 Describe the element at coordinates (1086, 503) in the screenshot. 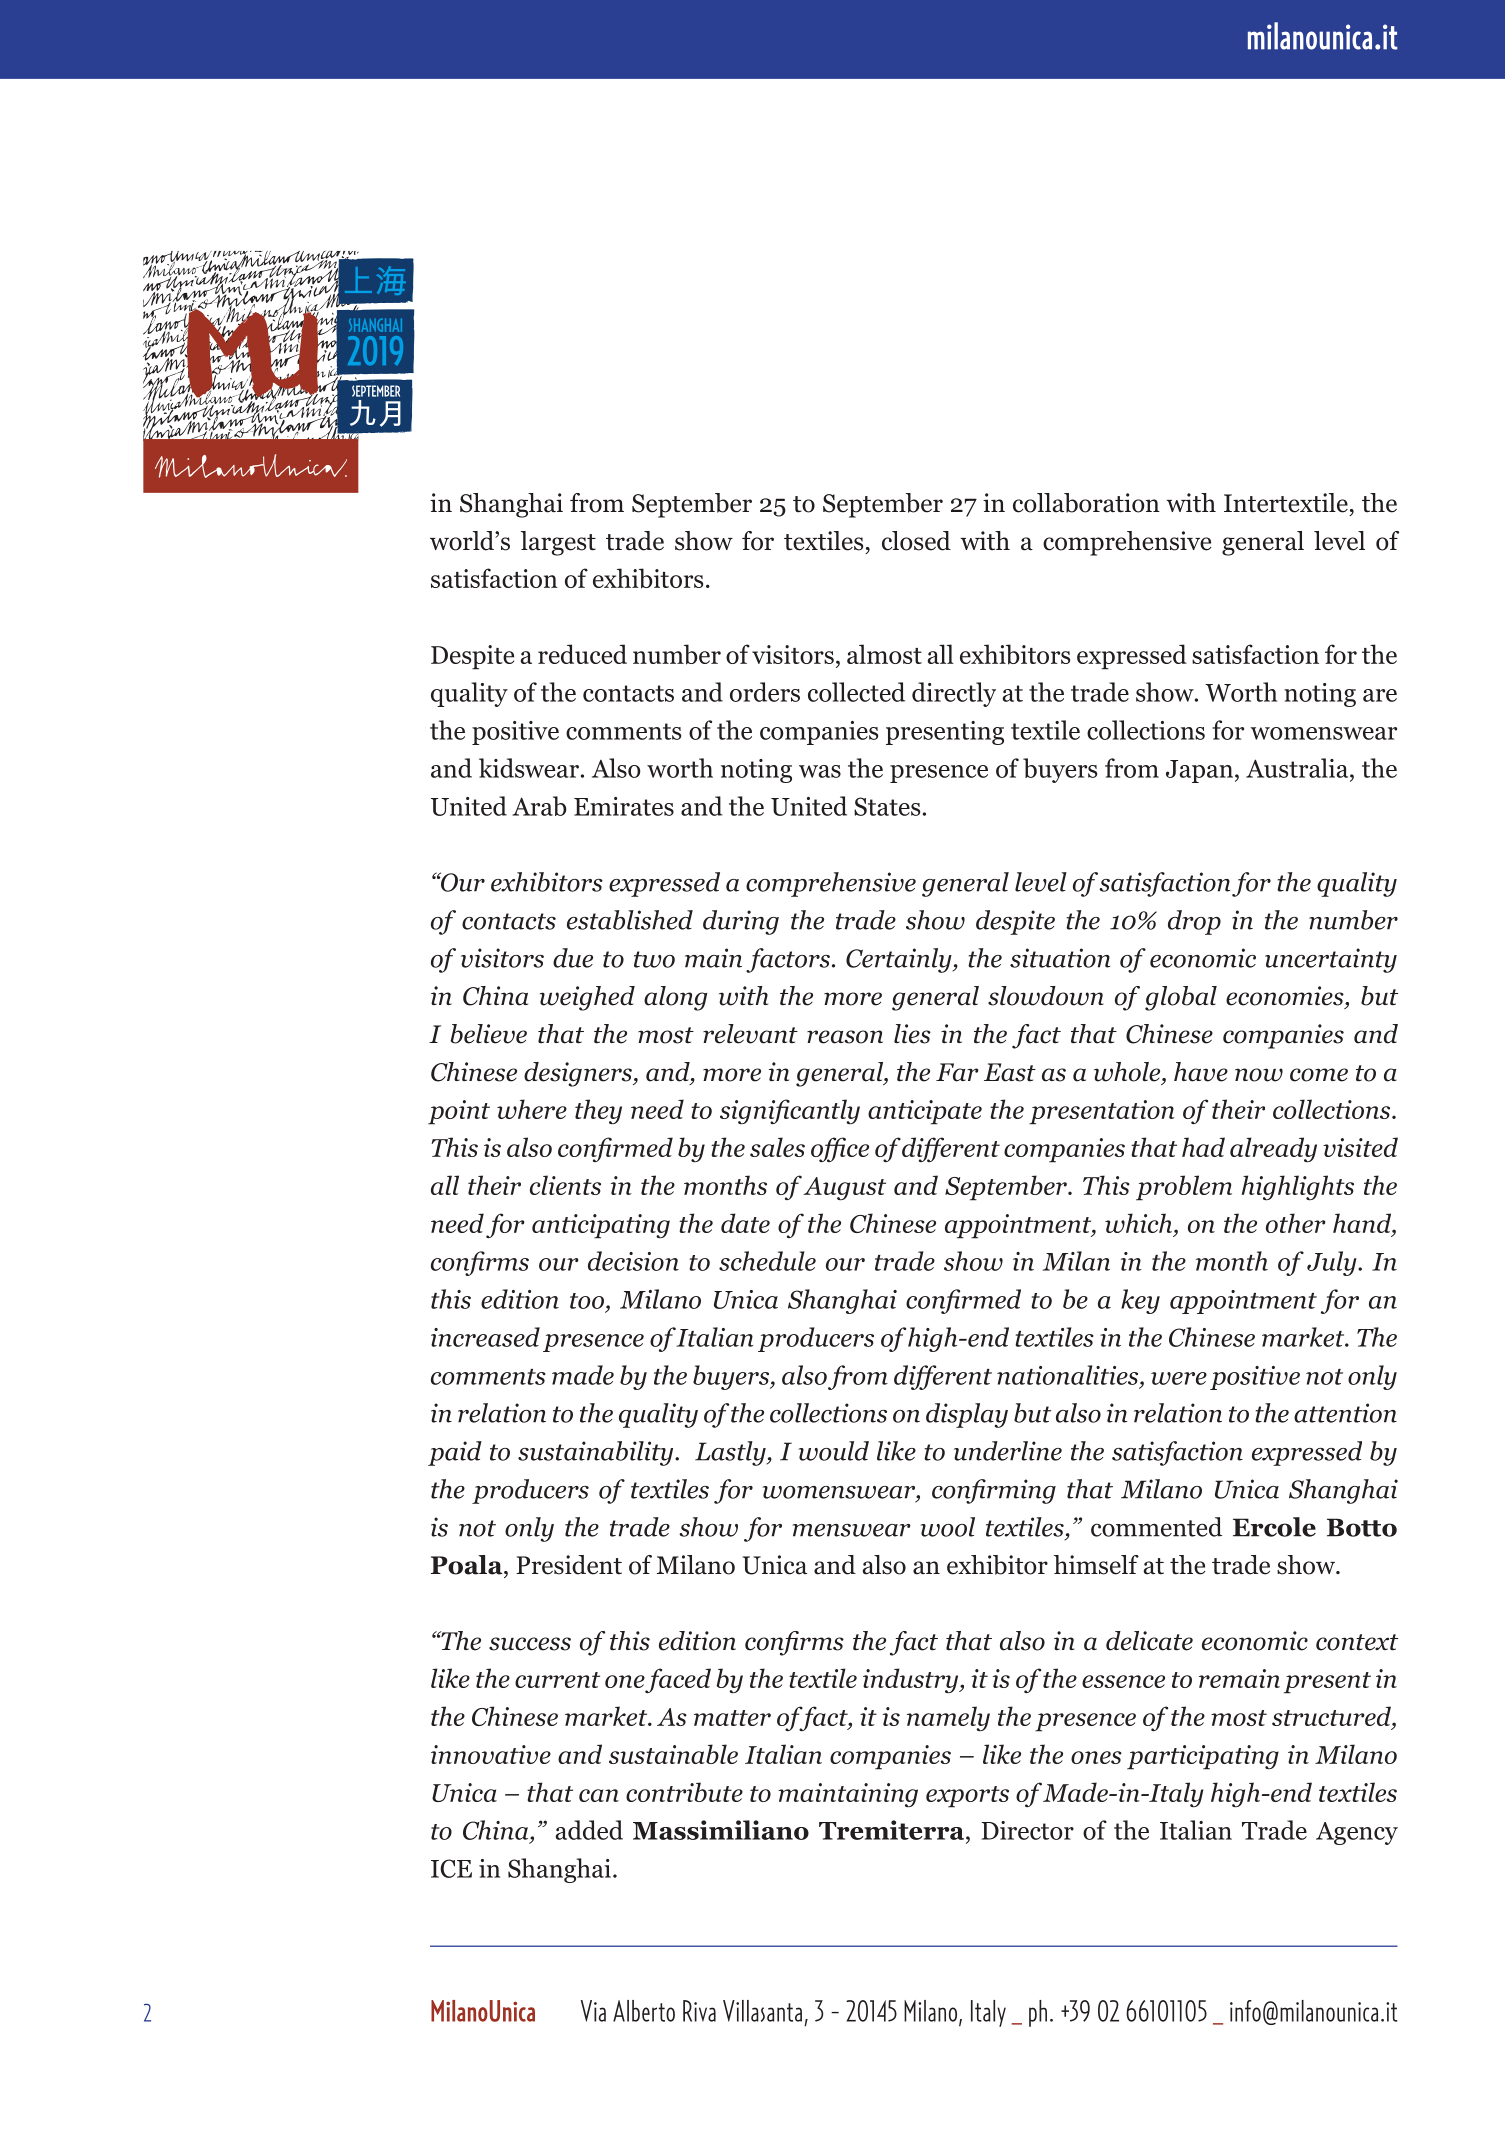

I see `collaboration` at that location.
